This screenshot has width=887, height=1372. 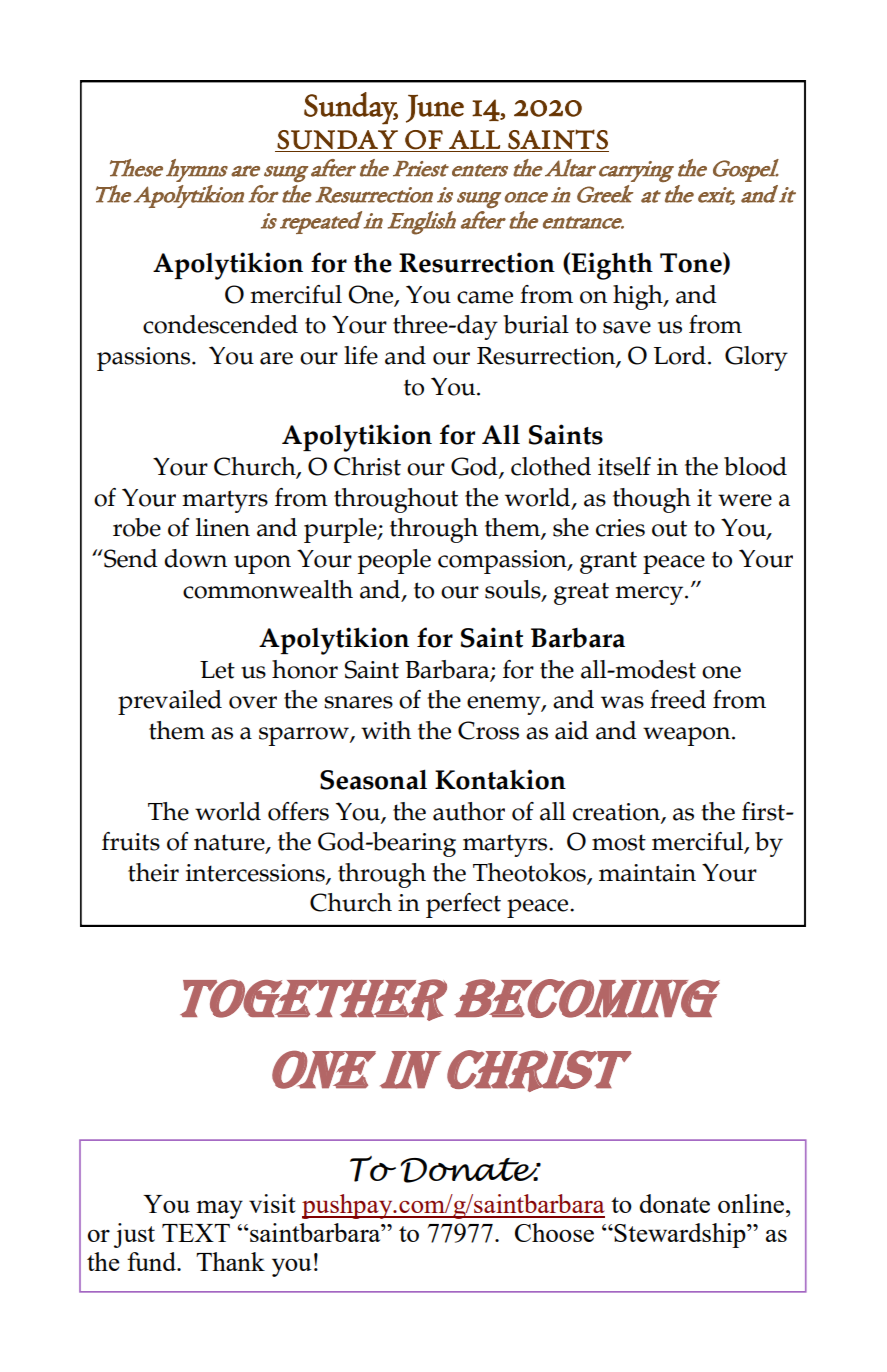 What do you see at coordinates (217, 670) in the screenshot?
I see `Let` at bounding box center [217, 670].
